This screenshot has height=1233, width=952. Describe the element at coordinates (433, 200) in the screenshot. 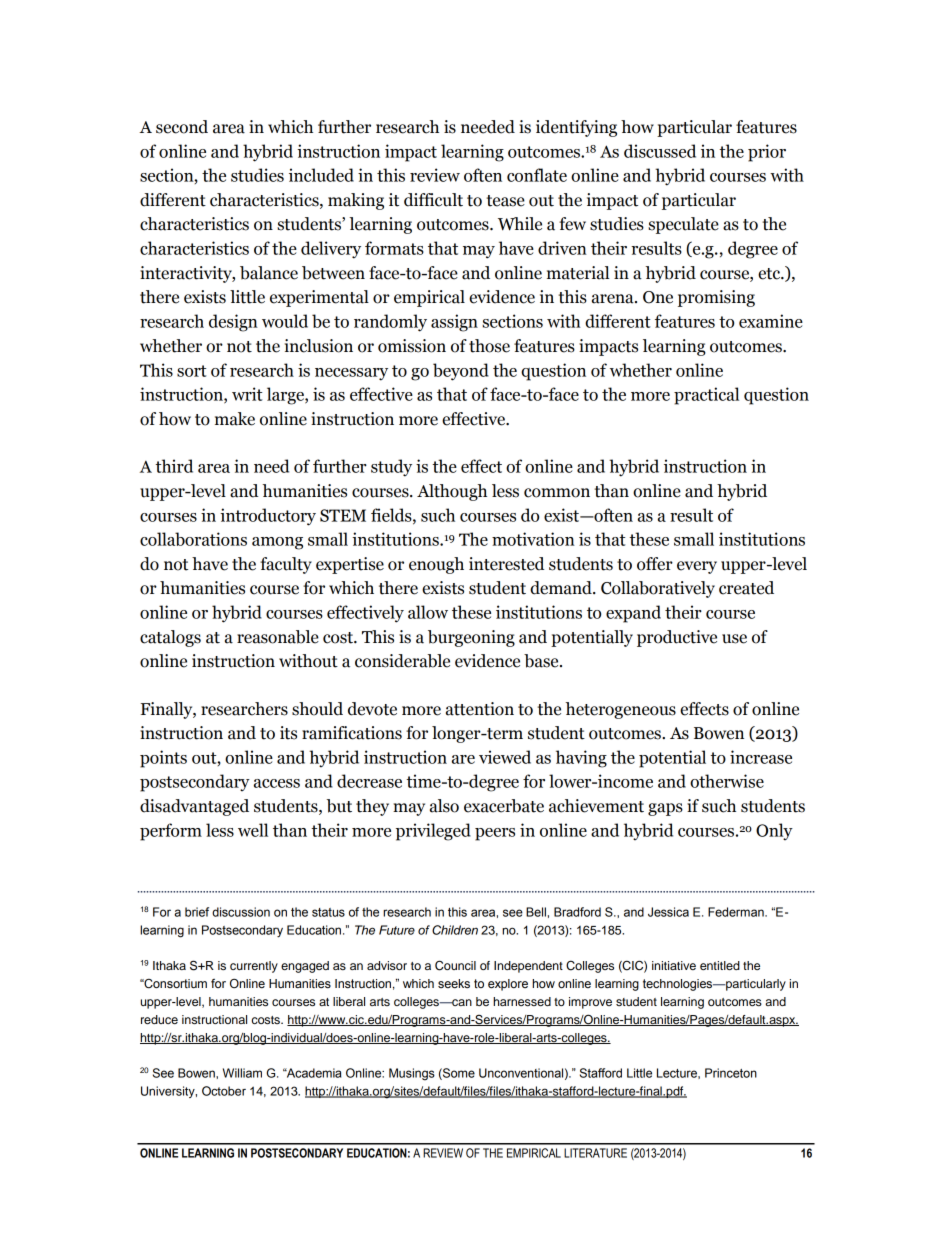

I see `difficult` at that location.
